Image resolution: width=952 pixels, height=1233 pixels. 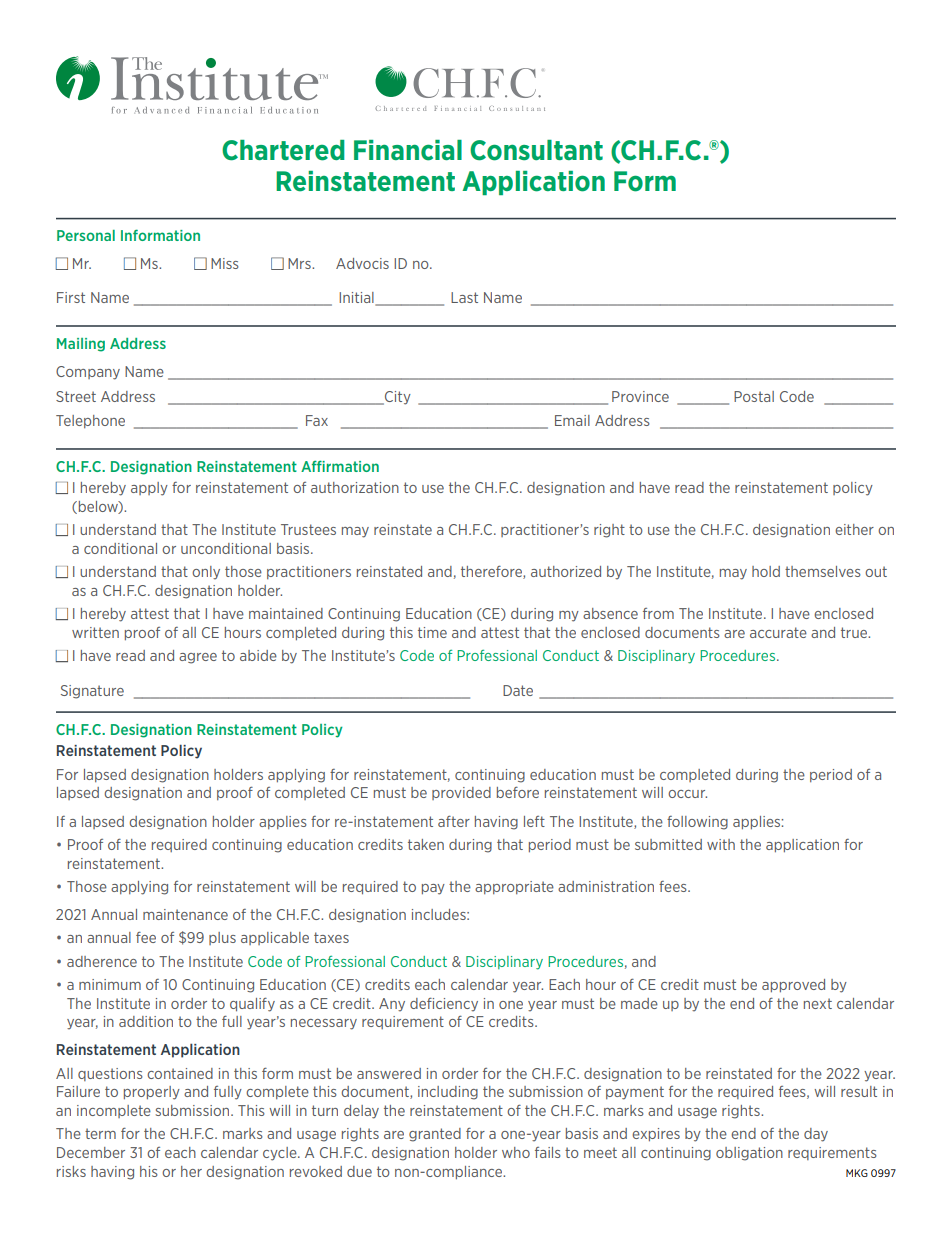 What do you see at coordinates (754, 396) in the document?
I see `Postal` at bounding box center [754, 396].
